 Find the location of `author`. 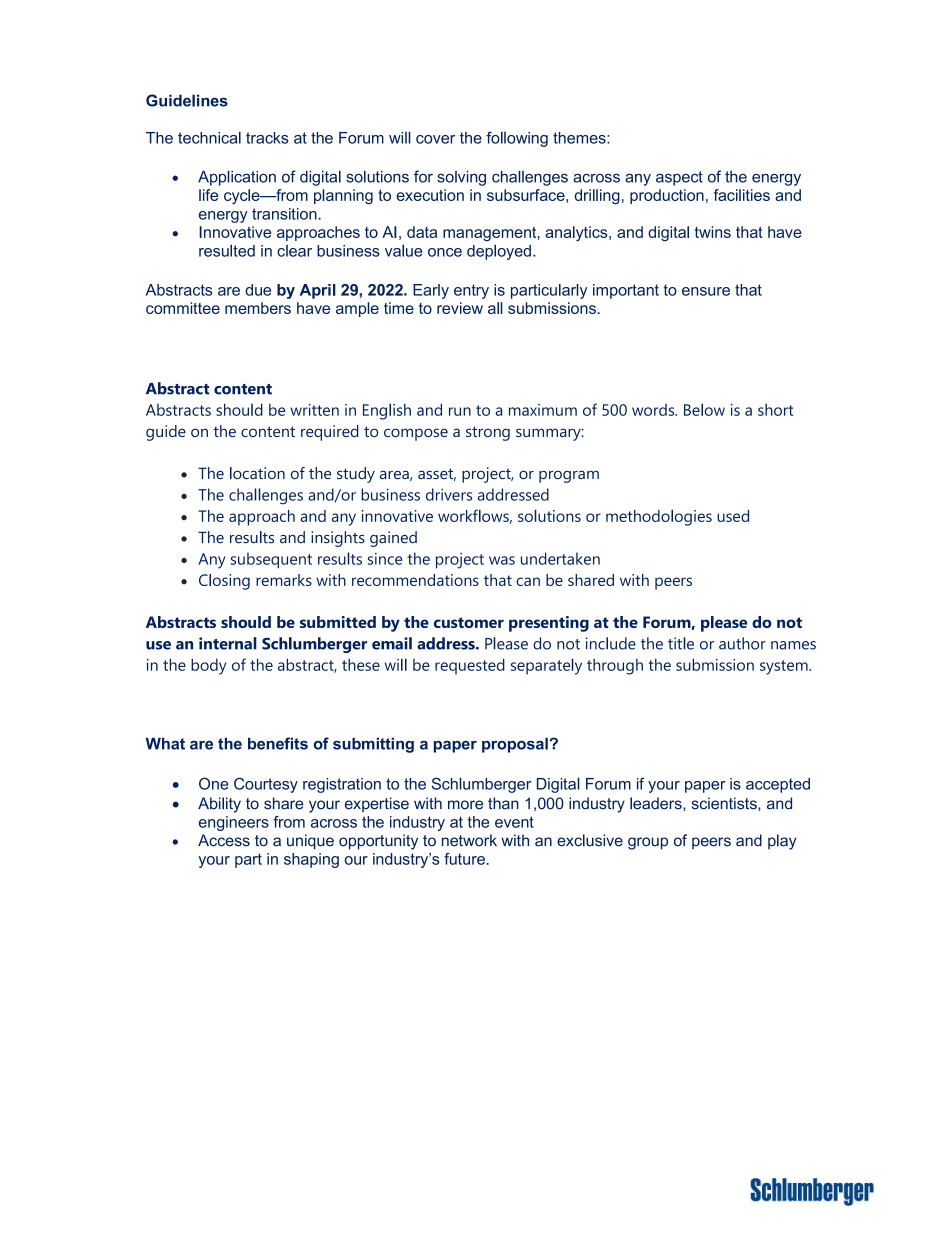

author is located at coordinates (742, 643).
